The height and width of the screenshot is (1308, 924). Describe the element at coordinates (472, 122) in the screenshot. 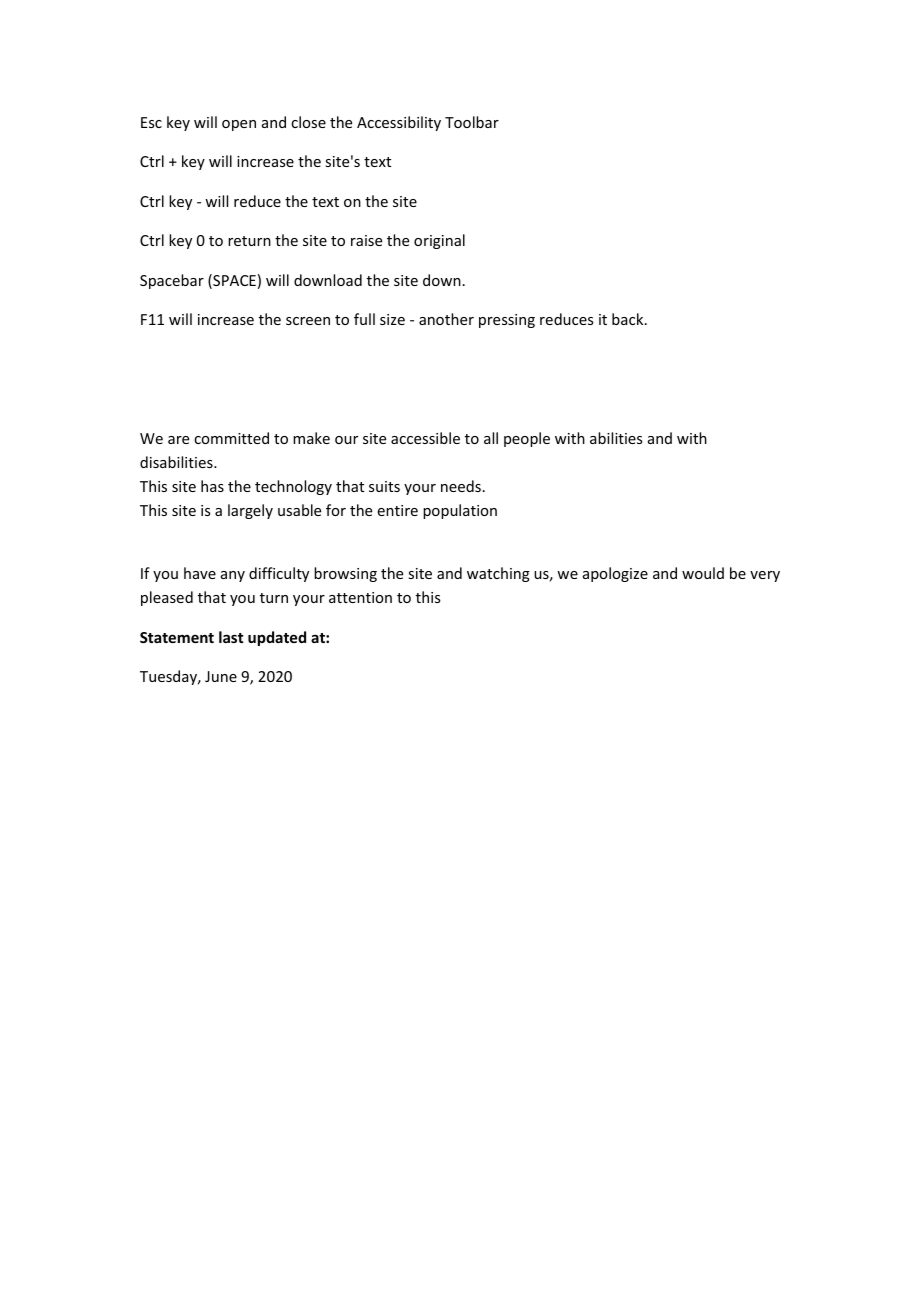

I see `Toolbar` at that location.
